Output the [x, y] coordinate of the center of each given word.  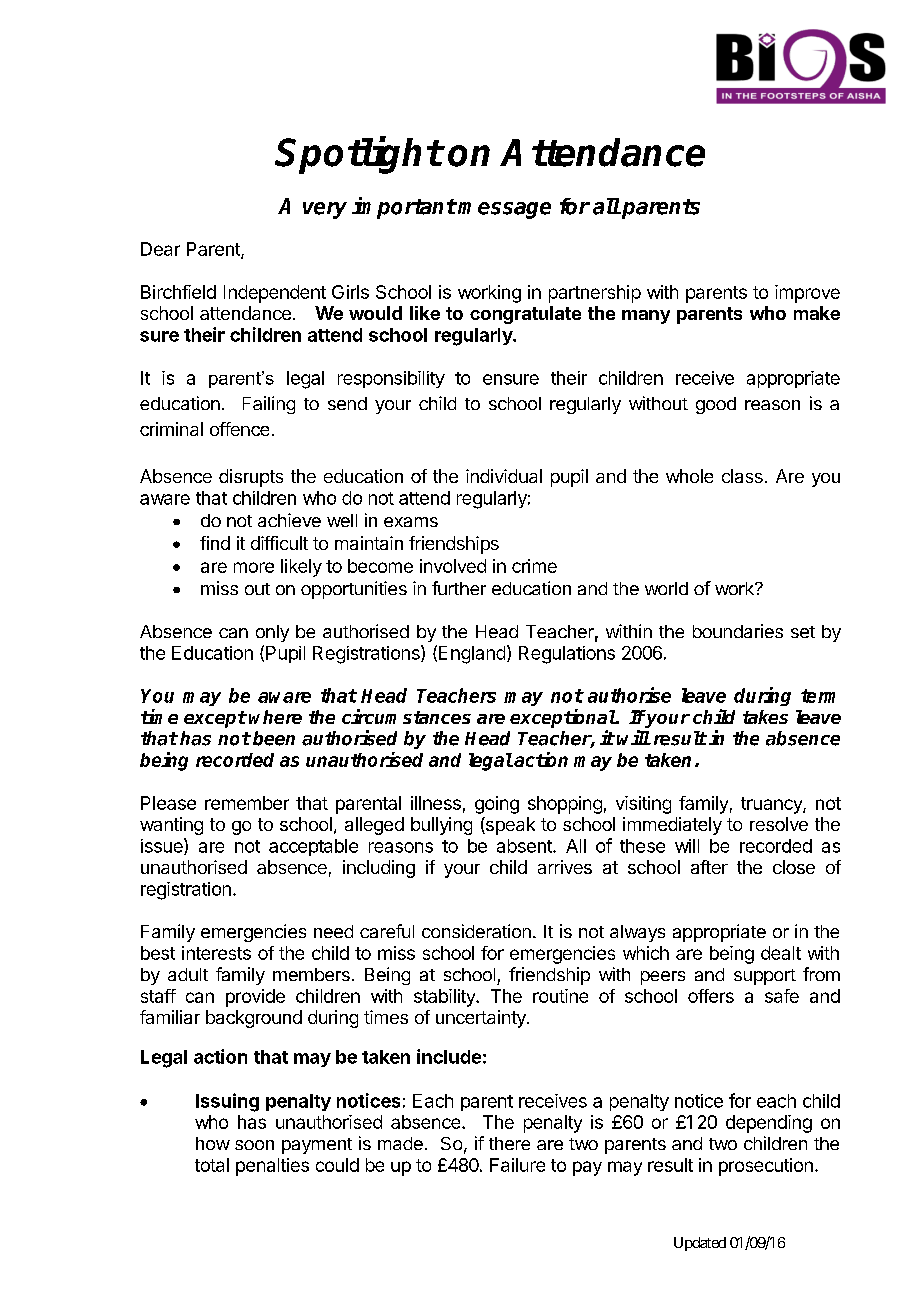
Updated [700, 1244]
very [325, 210]
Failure [517, 1165]
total [212, 1165]
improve [807, 294]
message [504, 210]
